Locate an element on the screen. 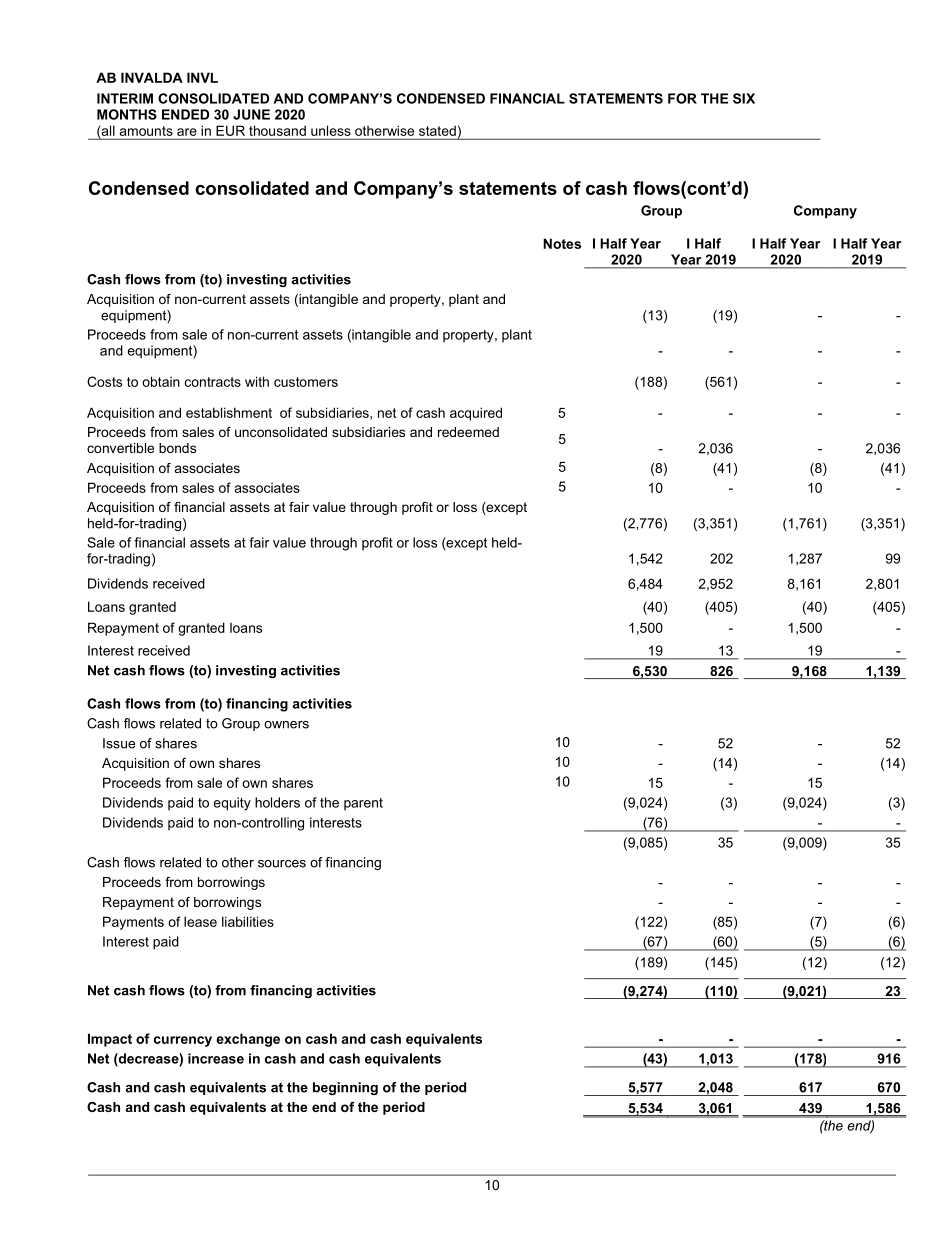 This screenshot has height=1233, width=952. equity is located at coordinates (232, 804).
